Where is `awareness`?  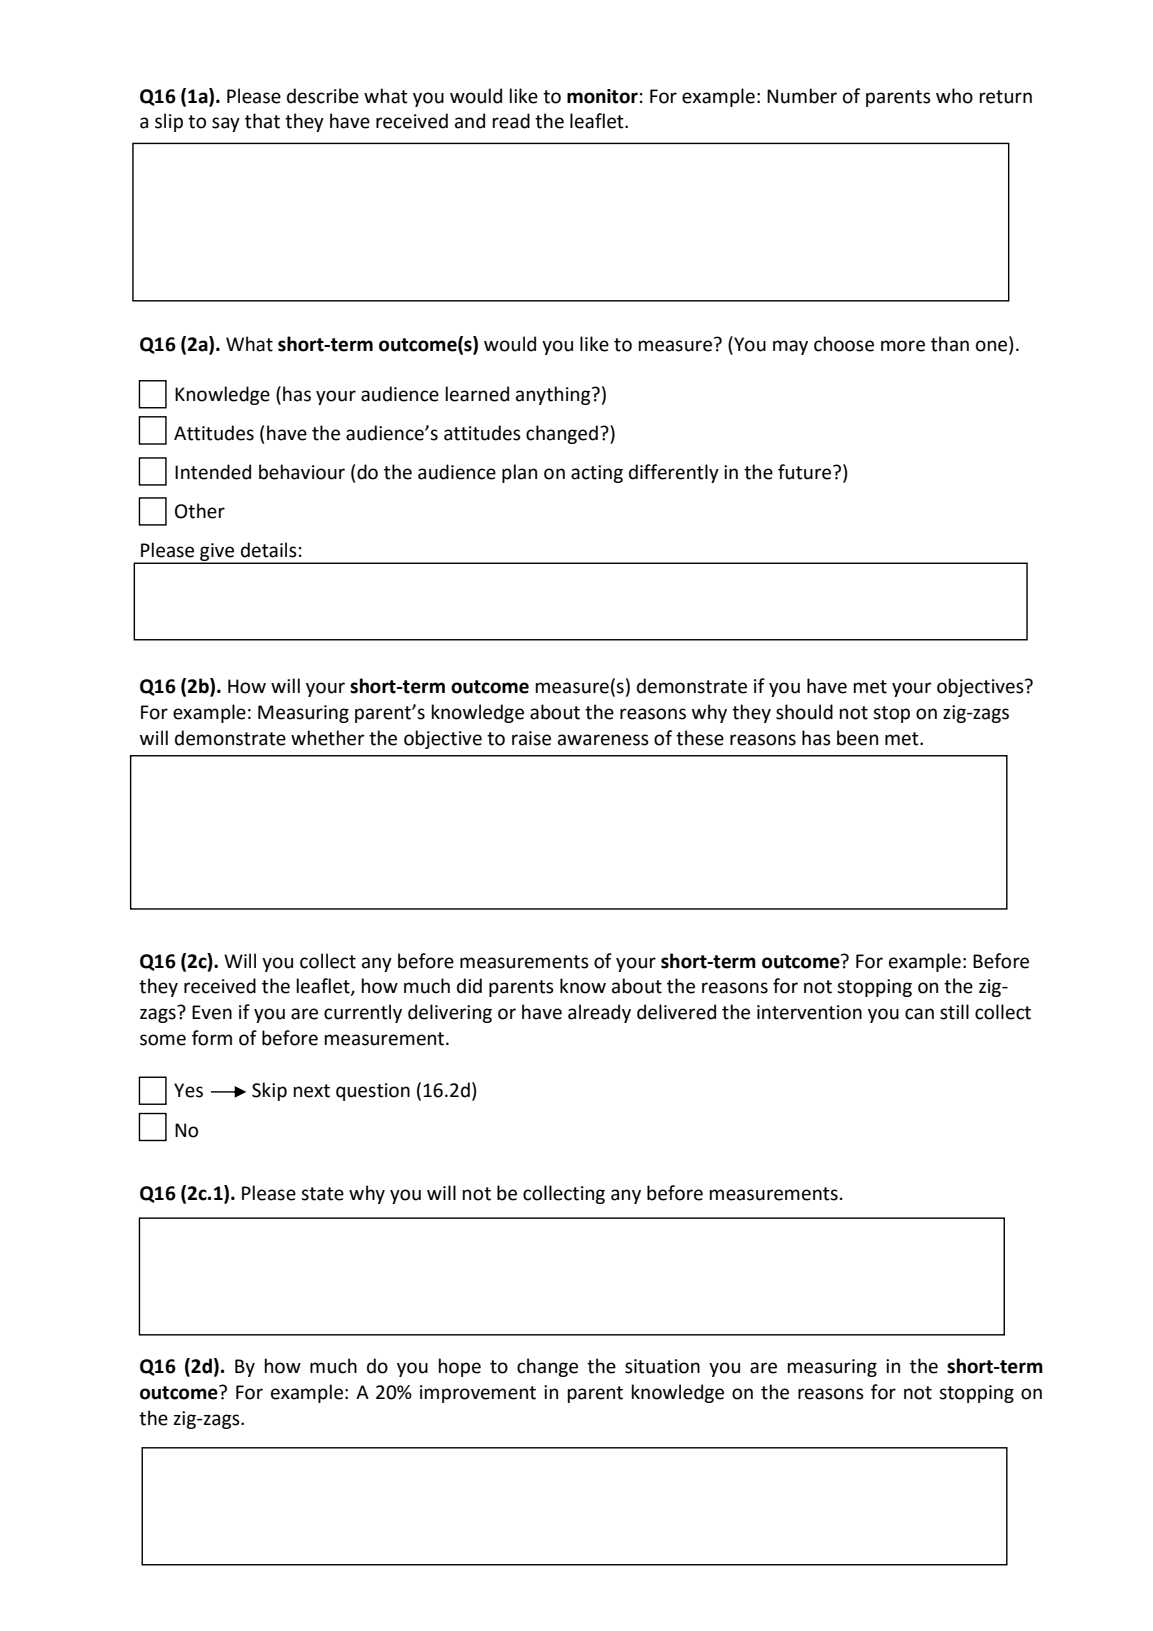 awareness is located at coordinates (603, 740).
